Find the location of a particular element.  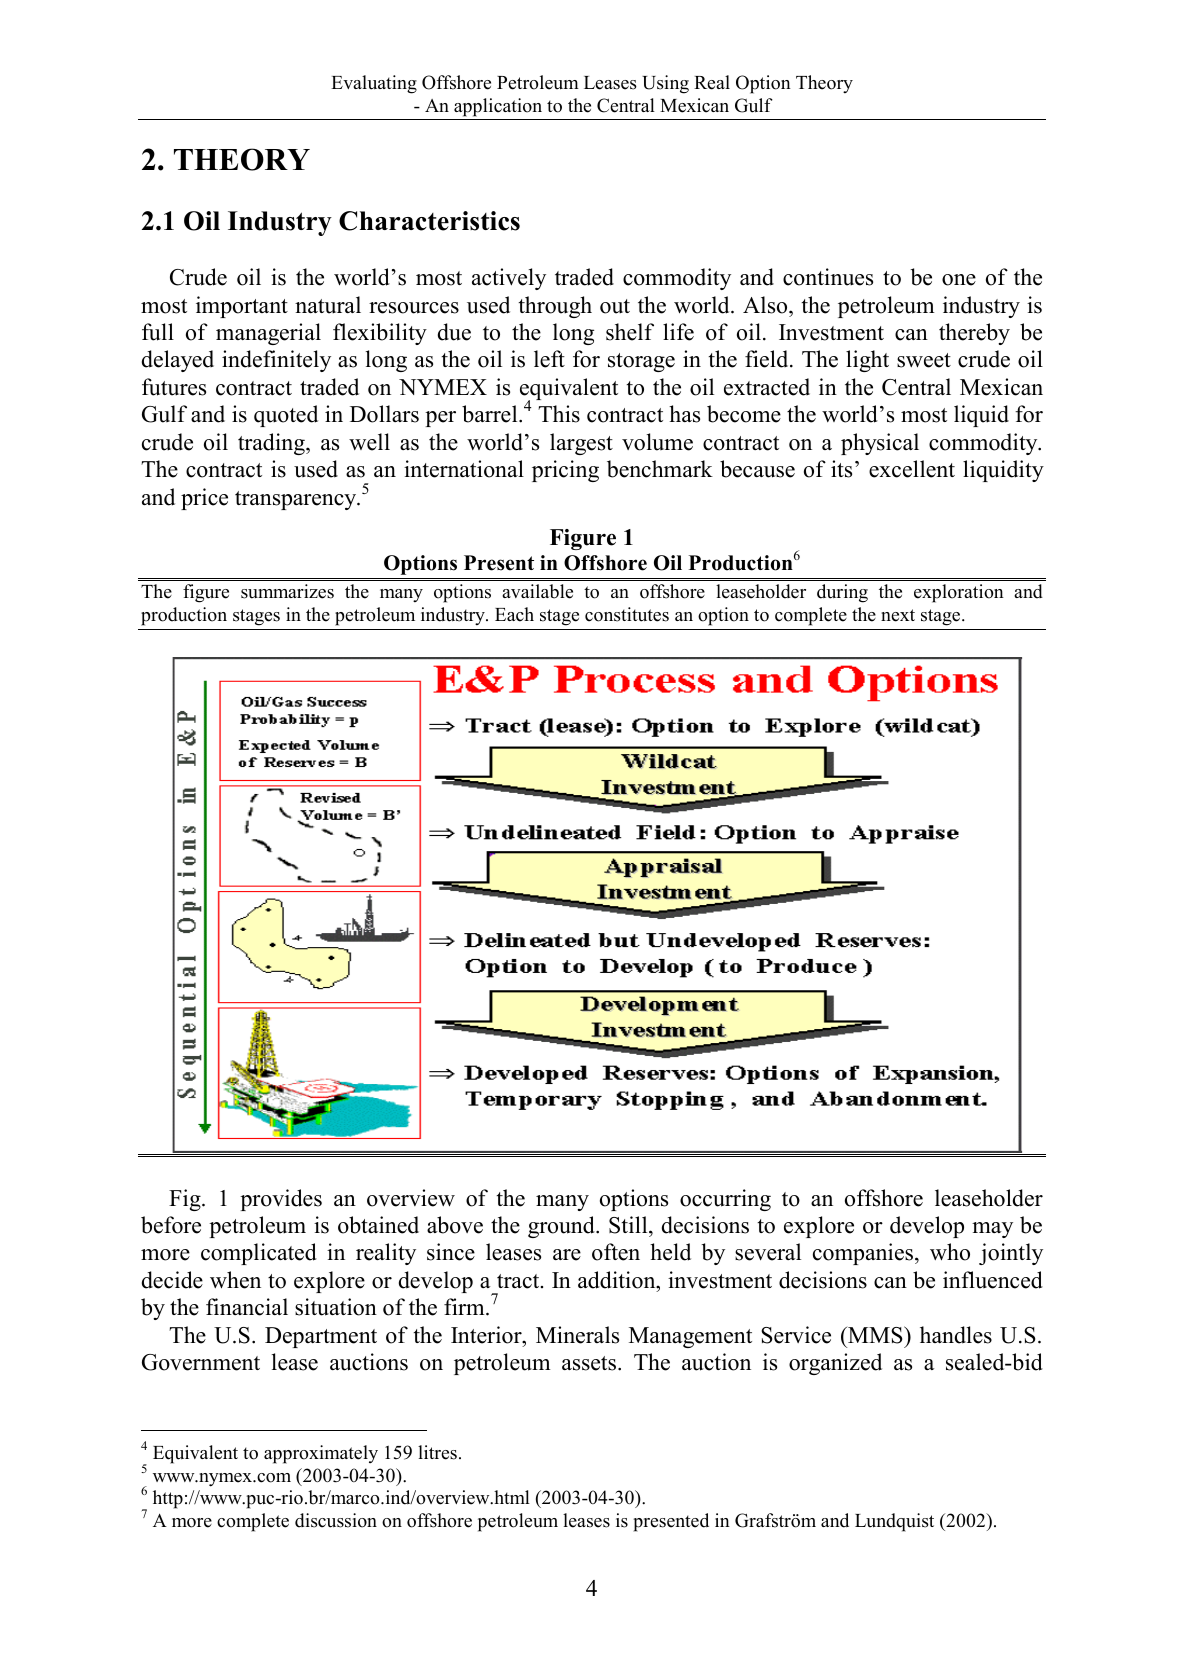

ground is located at coordinates (562, 1227).
